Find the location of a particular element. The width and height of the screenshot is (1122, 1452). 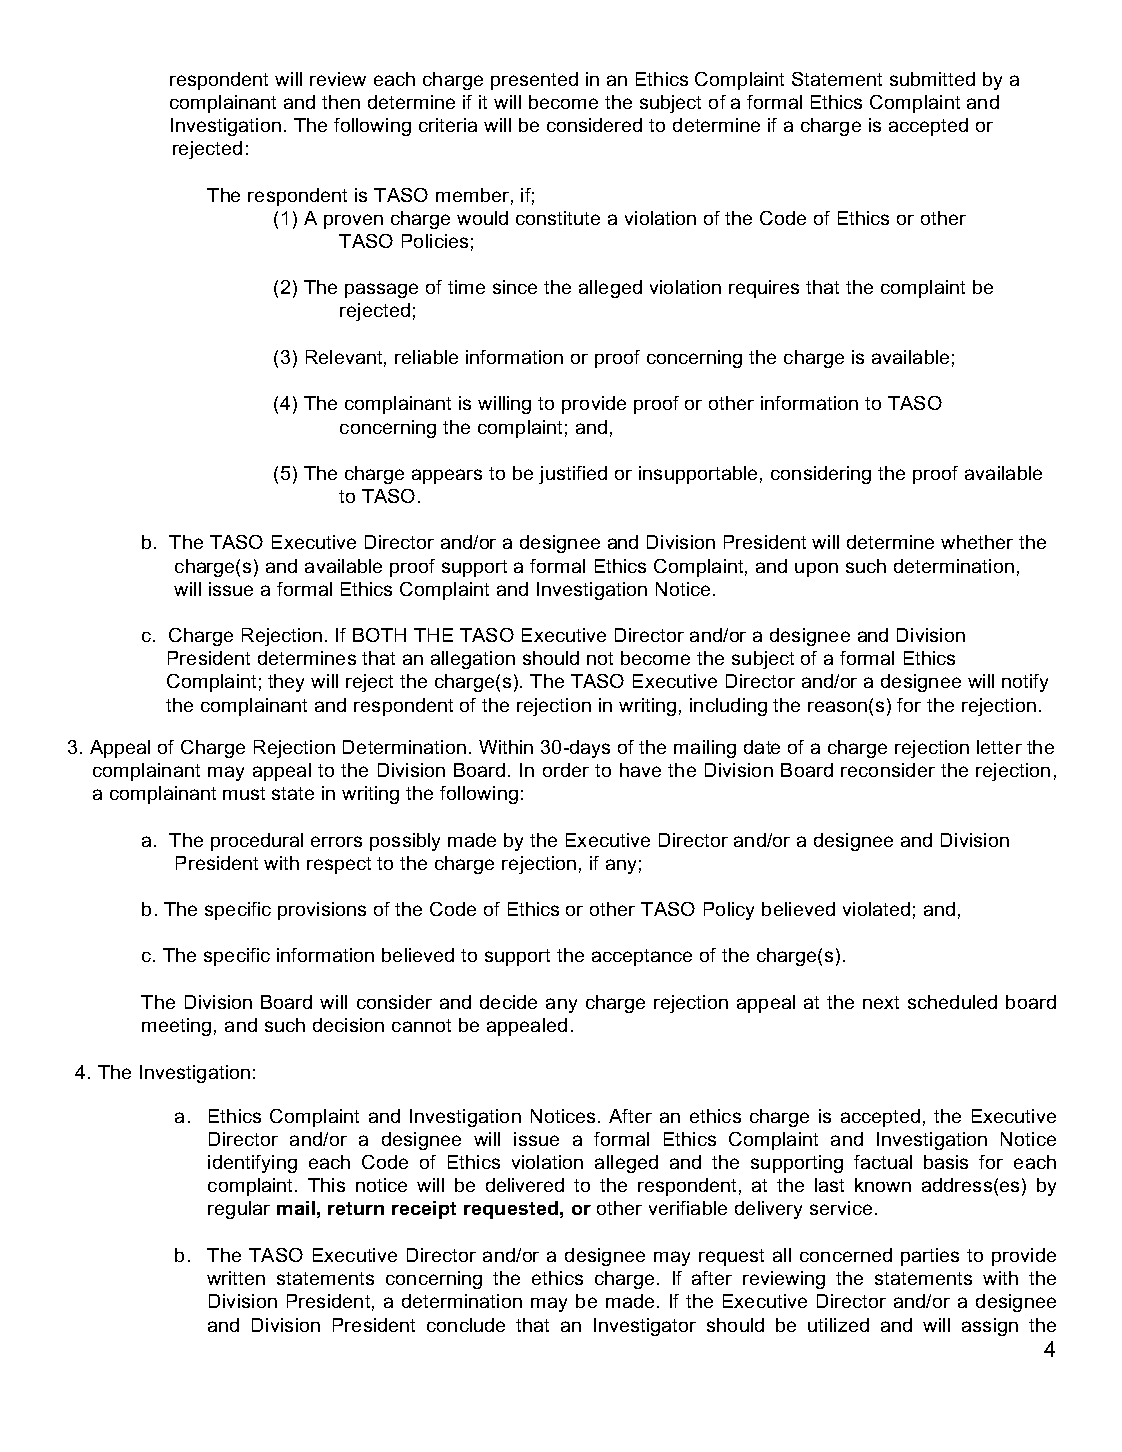

submitted is located at coordinates (932, 79).
